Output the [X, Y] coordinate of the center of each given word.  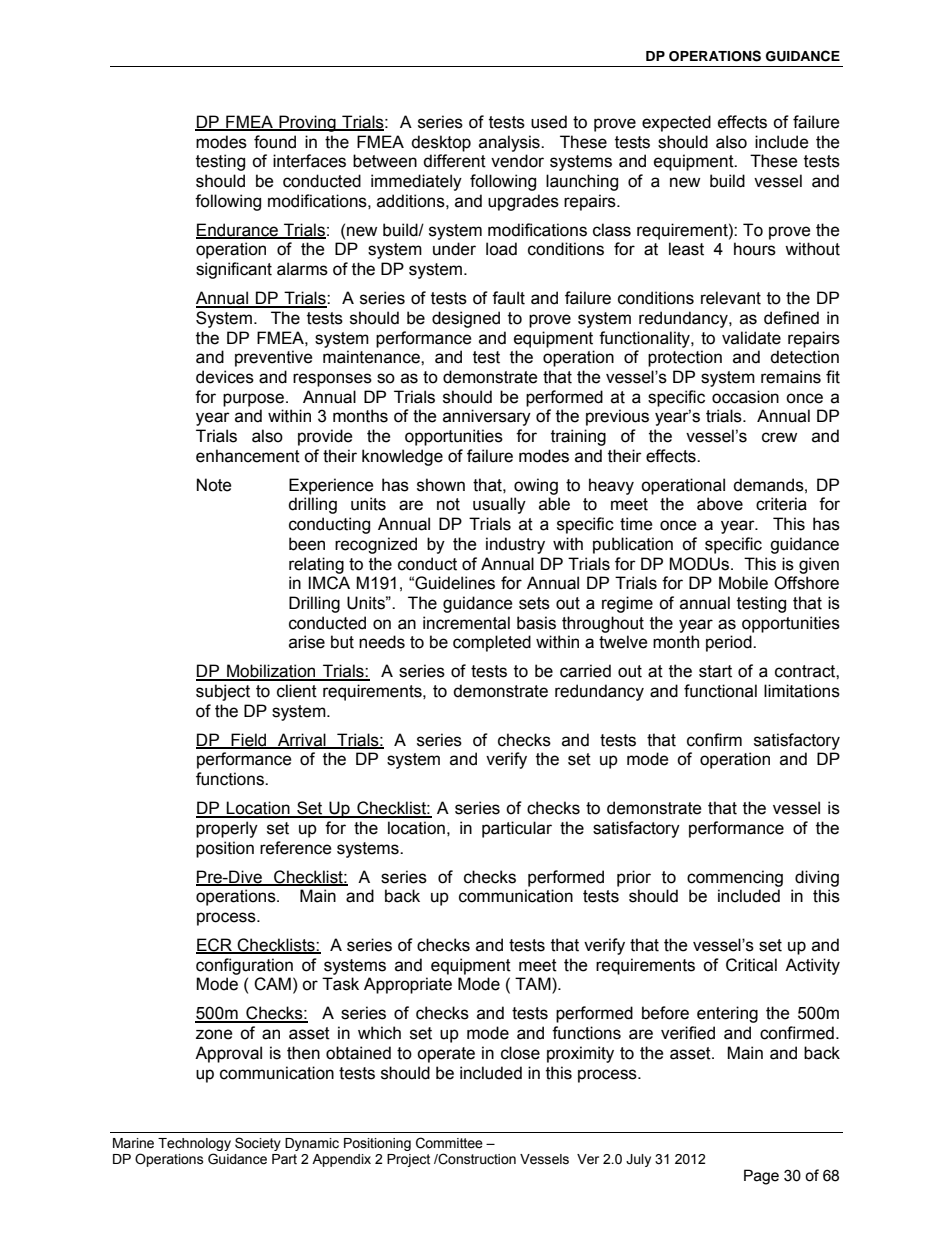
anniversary [487, 417]
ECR [215, 946]
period [730, 643]
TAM [534, 985]
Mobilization [271, 672]
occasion [745, 397]
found [275, 142]
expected [676, 123]
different [454, 161]
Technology [194, 1144]
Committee [449, 1143]
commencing [735, 878]
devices [225, 377]
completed [492, 643]
